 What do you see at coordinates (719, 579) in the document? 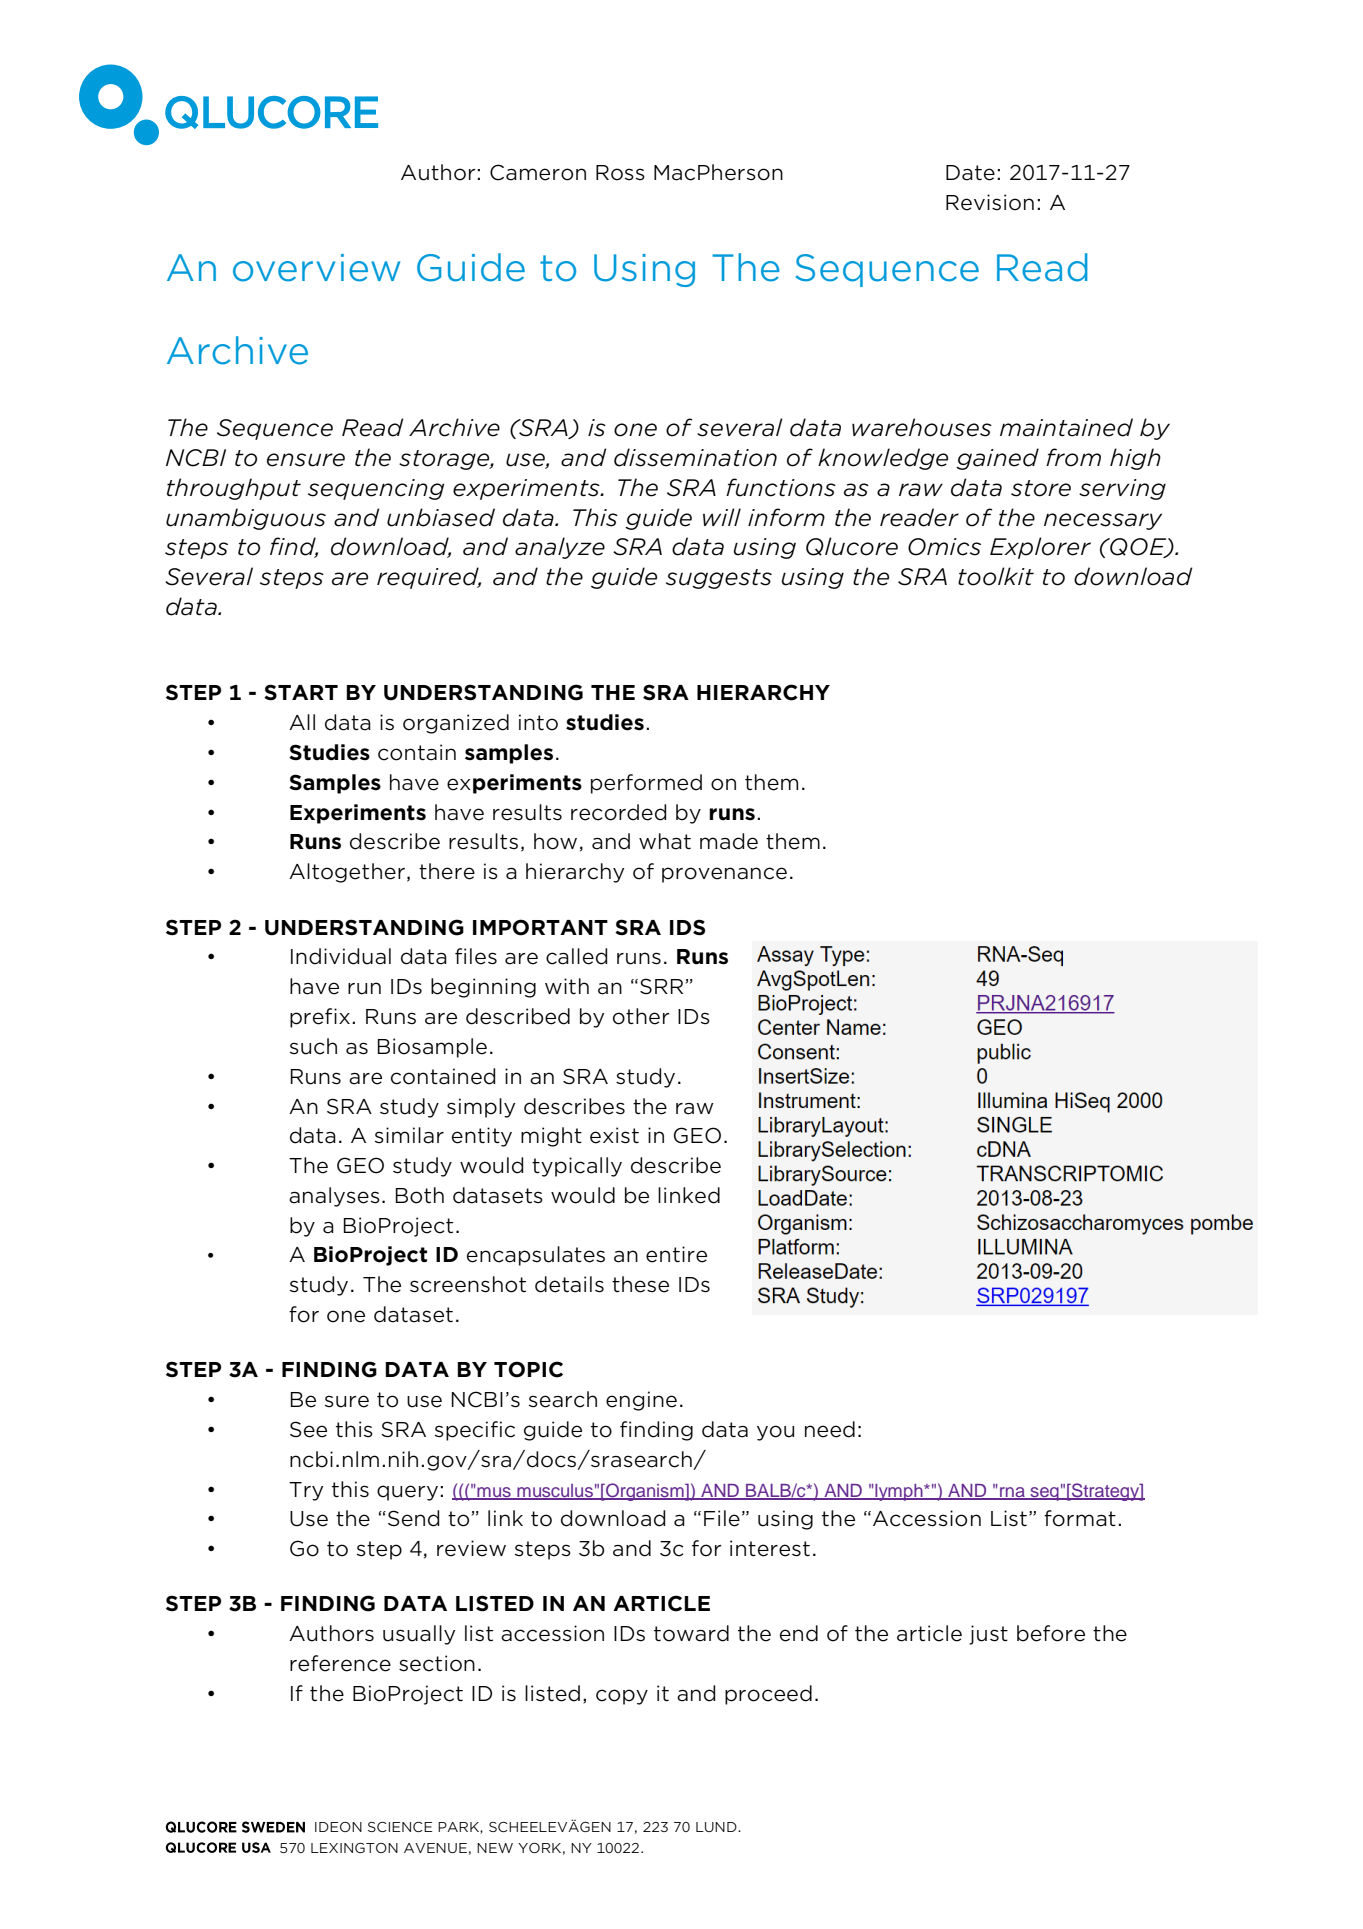
I see `suggests` at bounding box center [719, 579].
